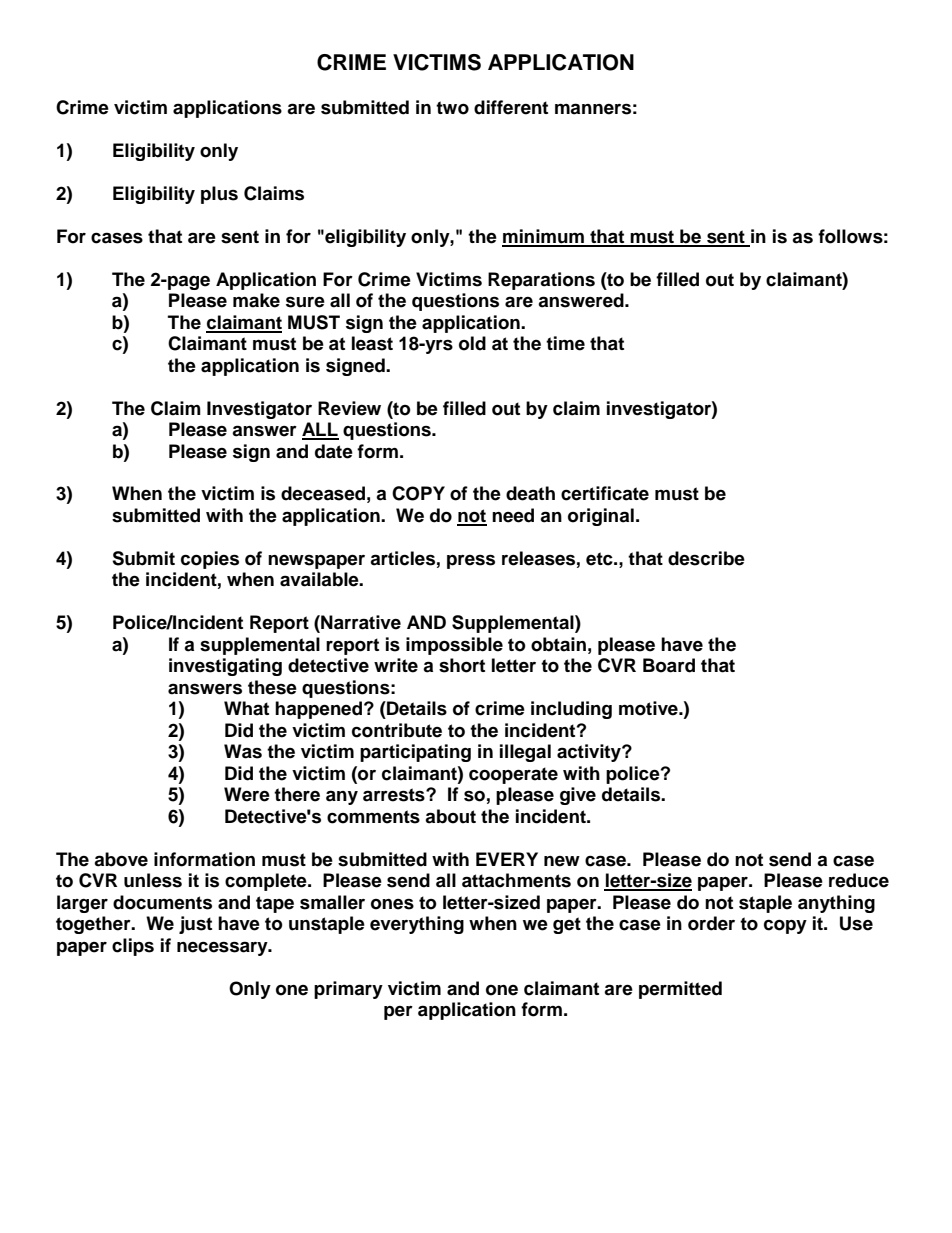 The image size is (952, 1233). I want to click on clips, so click(133, 947).
